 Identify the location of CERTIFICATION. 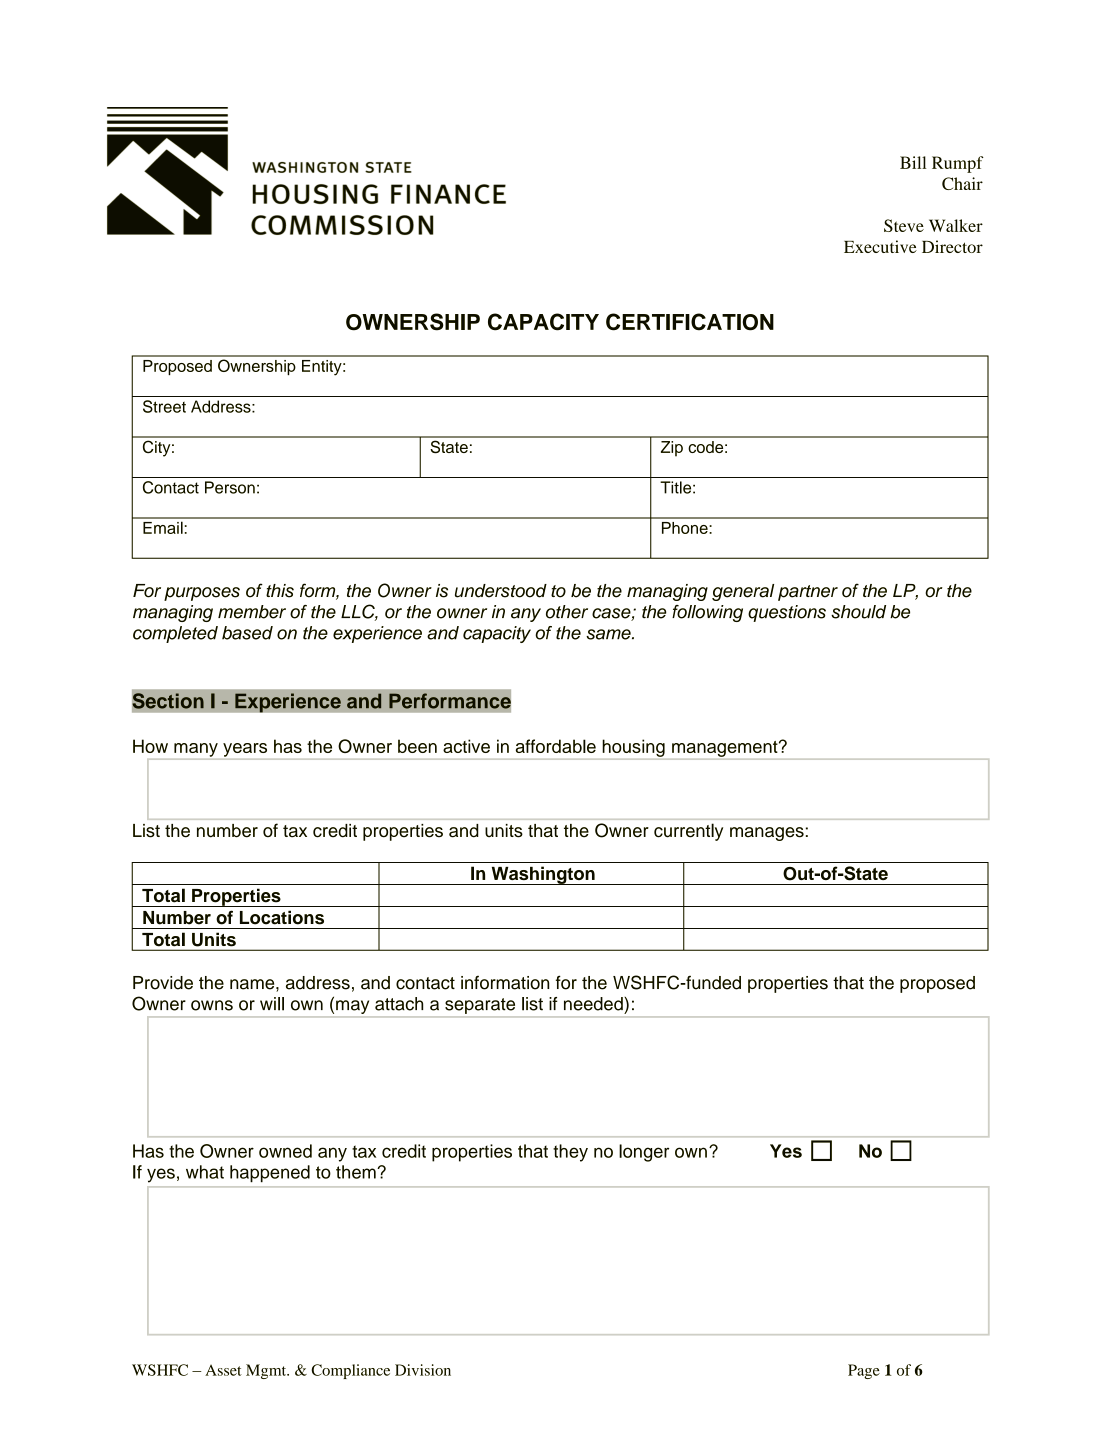
(690, 322).
